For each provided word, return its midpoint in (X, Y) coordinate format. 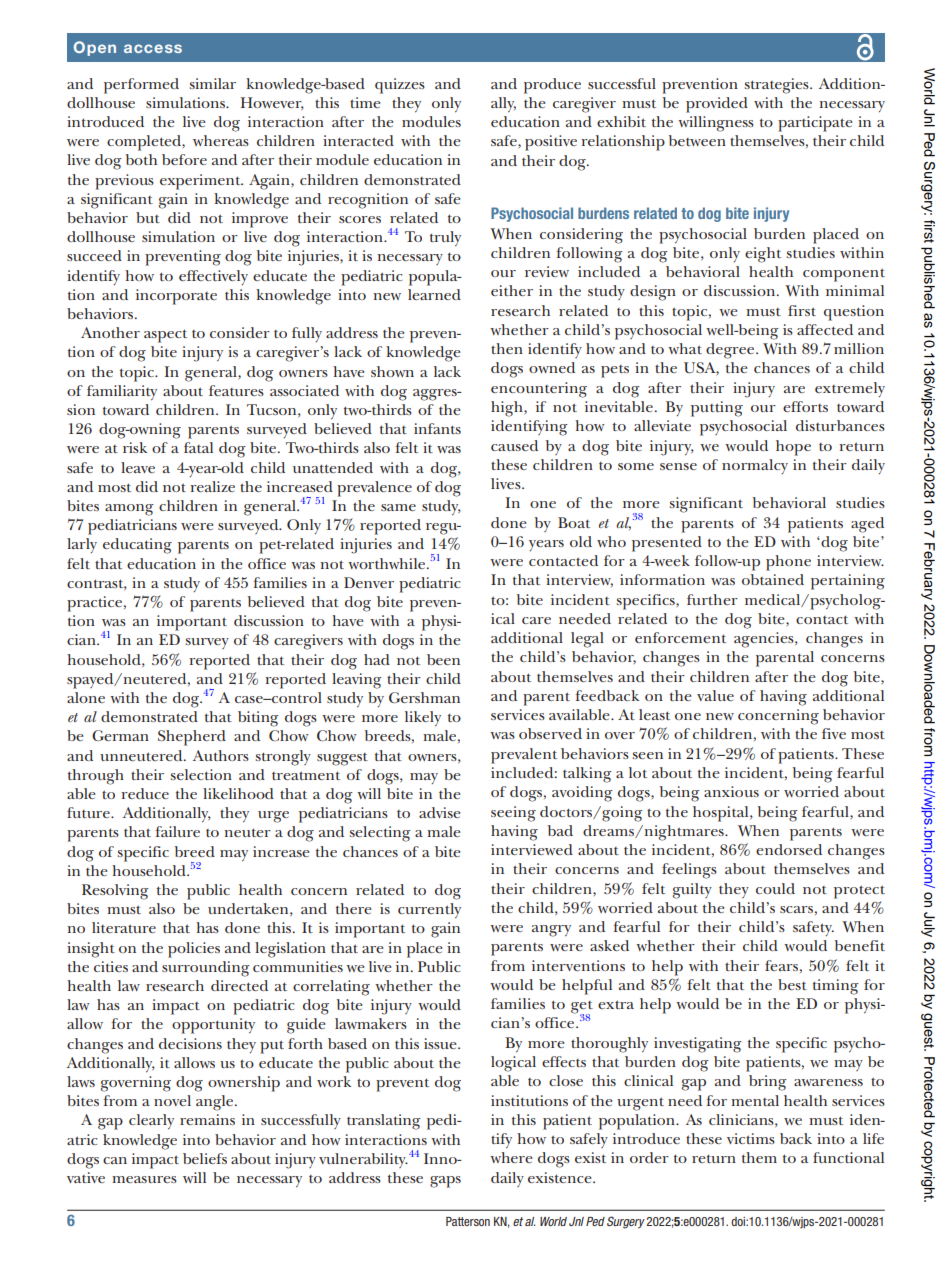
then (507, 348)
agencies (765, 640)
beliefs (205, 1158)
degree (731, 351)
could (775, 888)
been (443, 659)
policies (194, 950)
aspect (165, 336)
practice (96, 604)
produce (552, 86)
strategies (777, 86)
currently (429, 910)
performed (141, 86)
